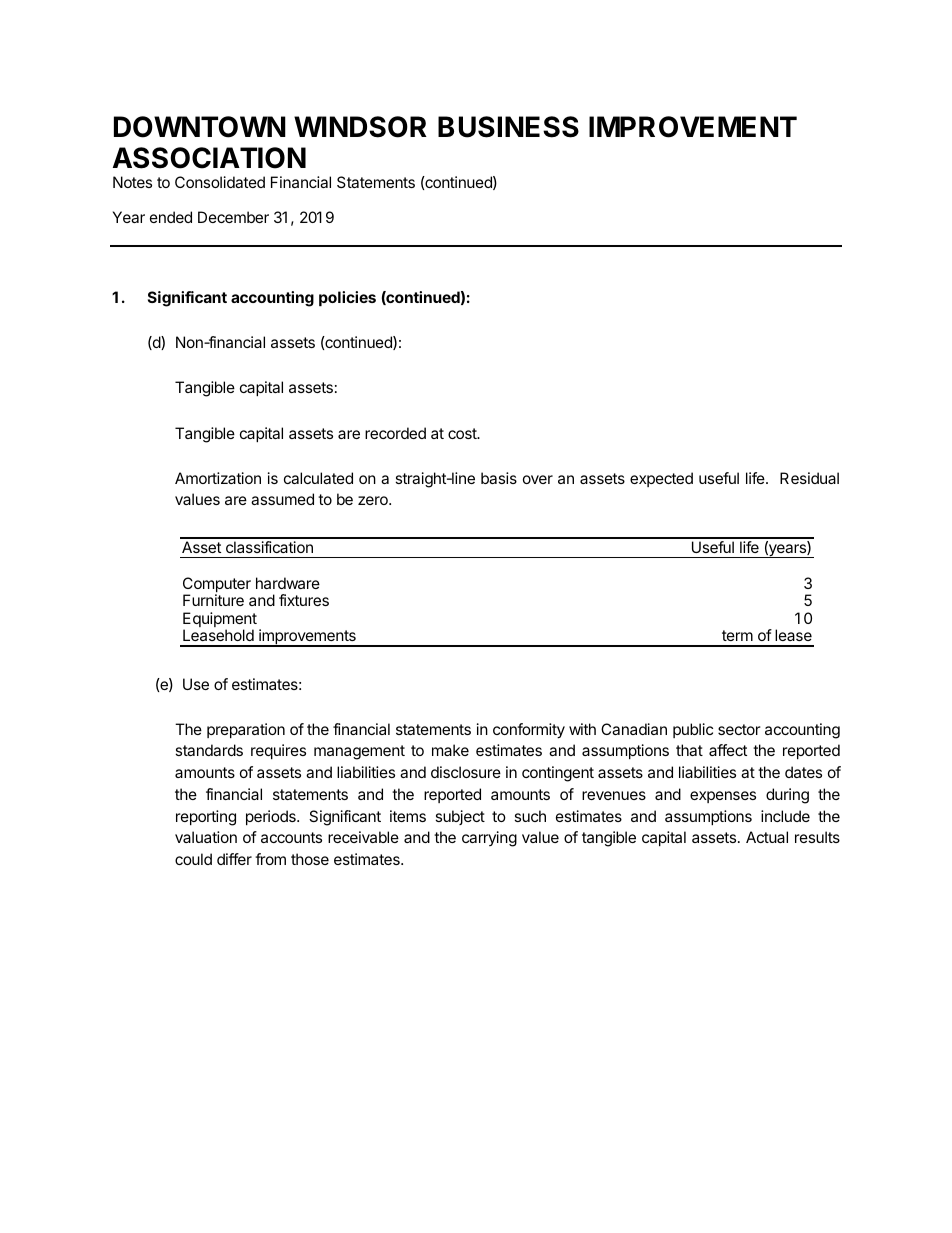 The height and width of the screenshot is (1233, 952). Describe the element at coordinates (661, 479) in the screenshot. I see `expected` at that location.
